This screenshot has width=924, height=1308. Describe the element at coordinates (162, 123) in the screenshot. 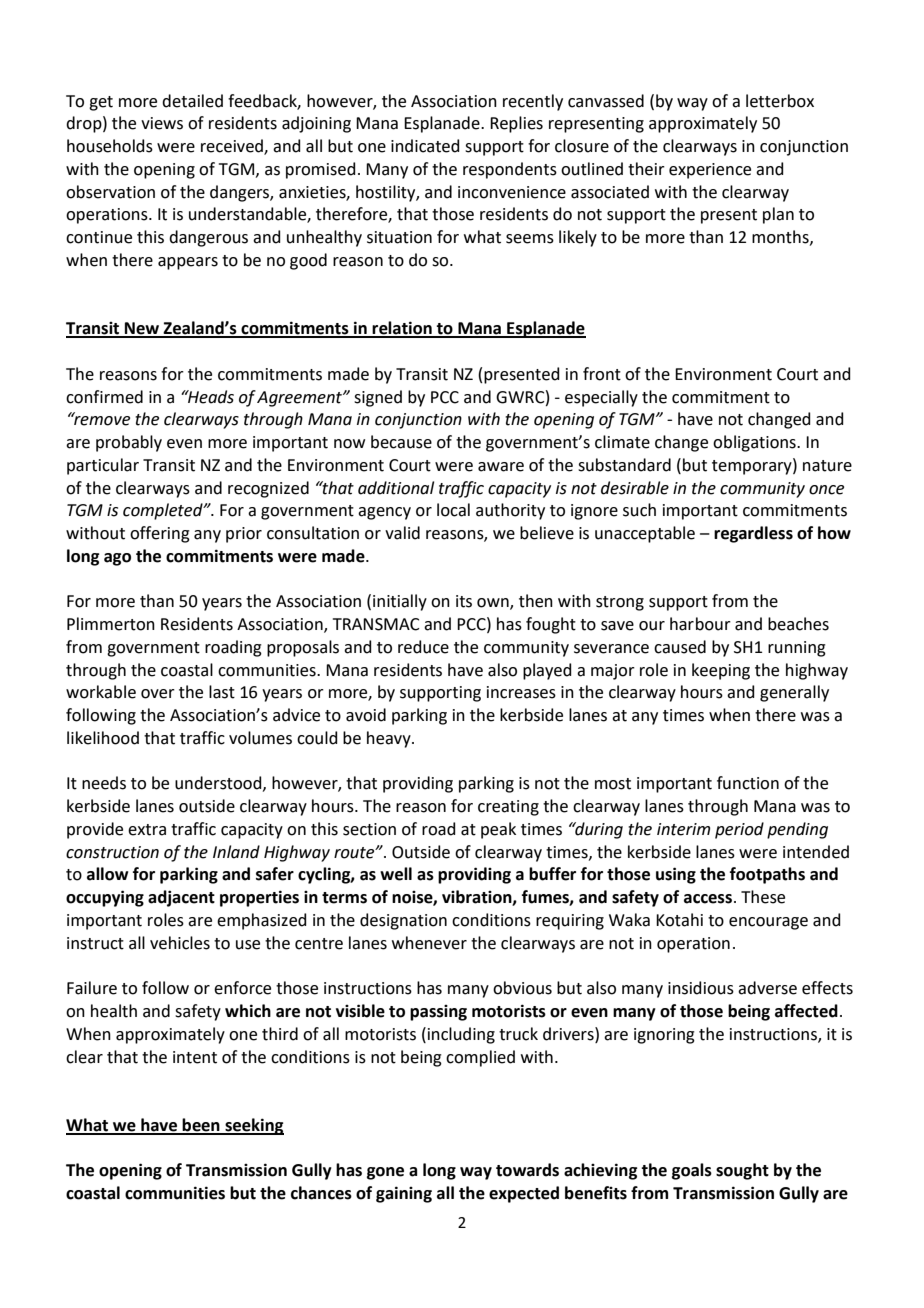

I see `views` at that location.
